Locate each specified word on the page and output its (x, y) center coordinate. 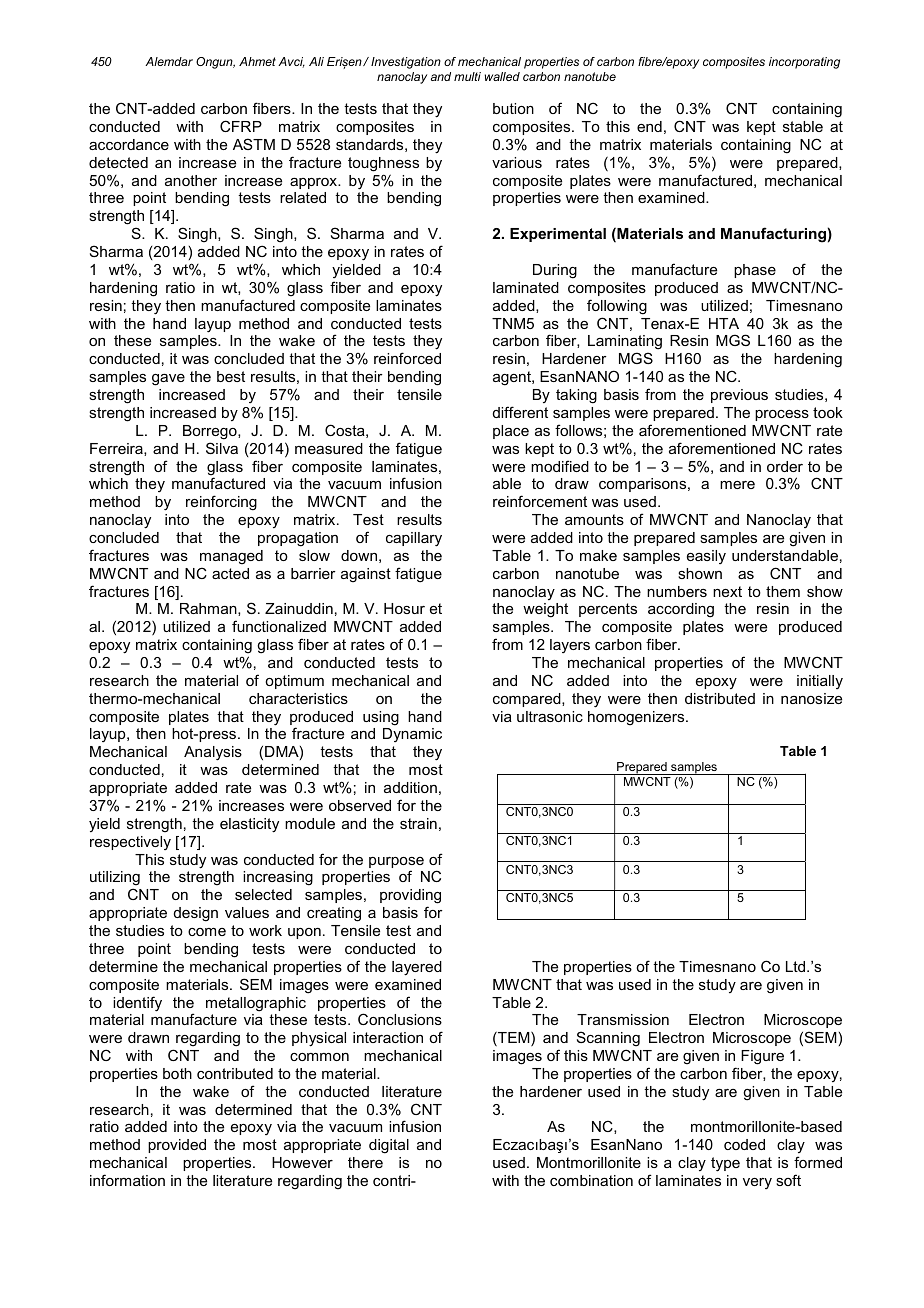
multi (467, 76)
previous (739, 396)
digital (389, 1146)
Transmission (623, 1019)
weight (545, 610)
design (196, 914)
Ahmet (257, 61)
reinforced (407, 358)
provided (177, 1146)
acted (230, 573)
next (727, 591)
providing (410, 898)
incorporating (804, 63)
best (231, 376)
